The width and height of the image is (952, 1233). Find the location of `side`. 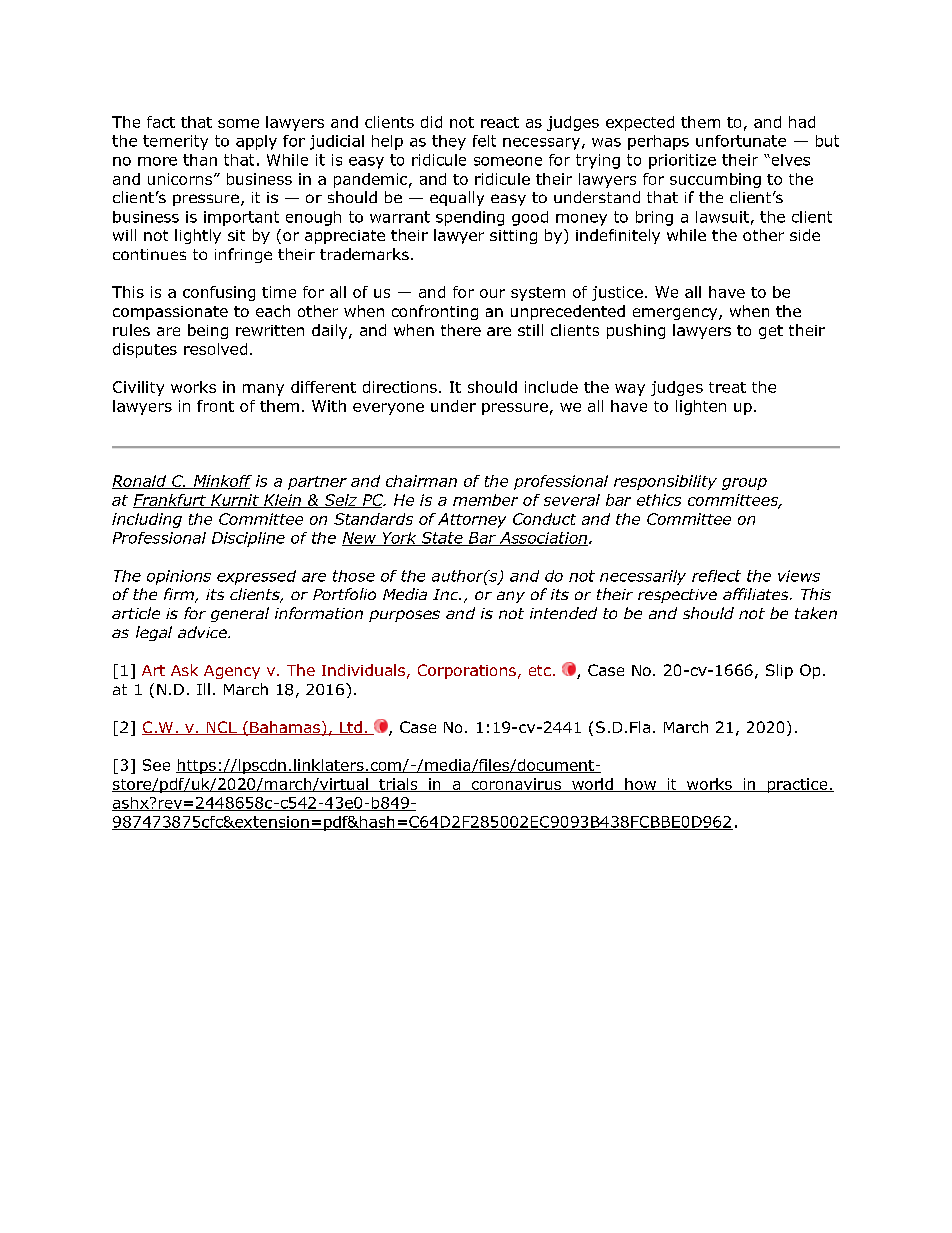

side is located at coordinates (805, 235).
